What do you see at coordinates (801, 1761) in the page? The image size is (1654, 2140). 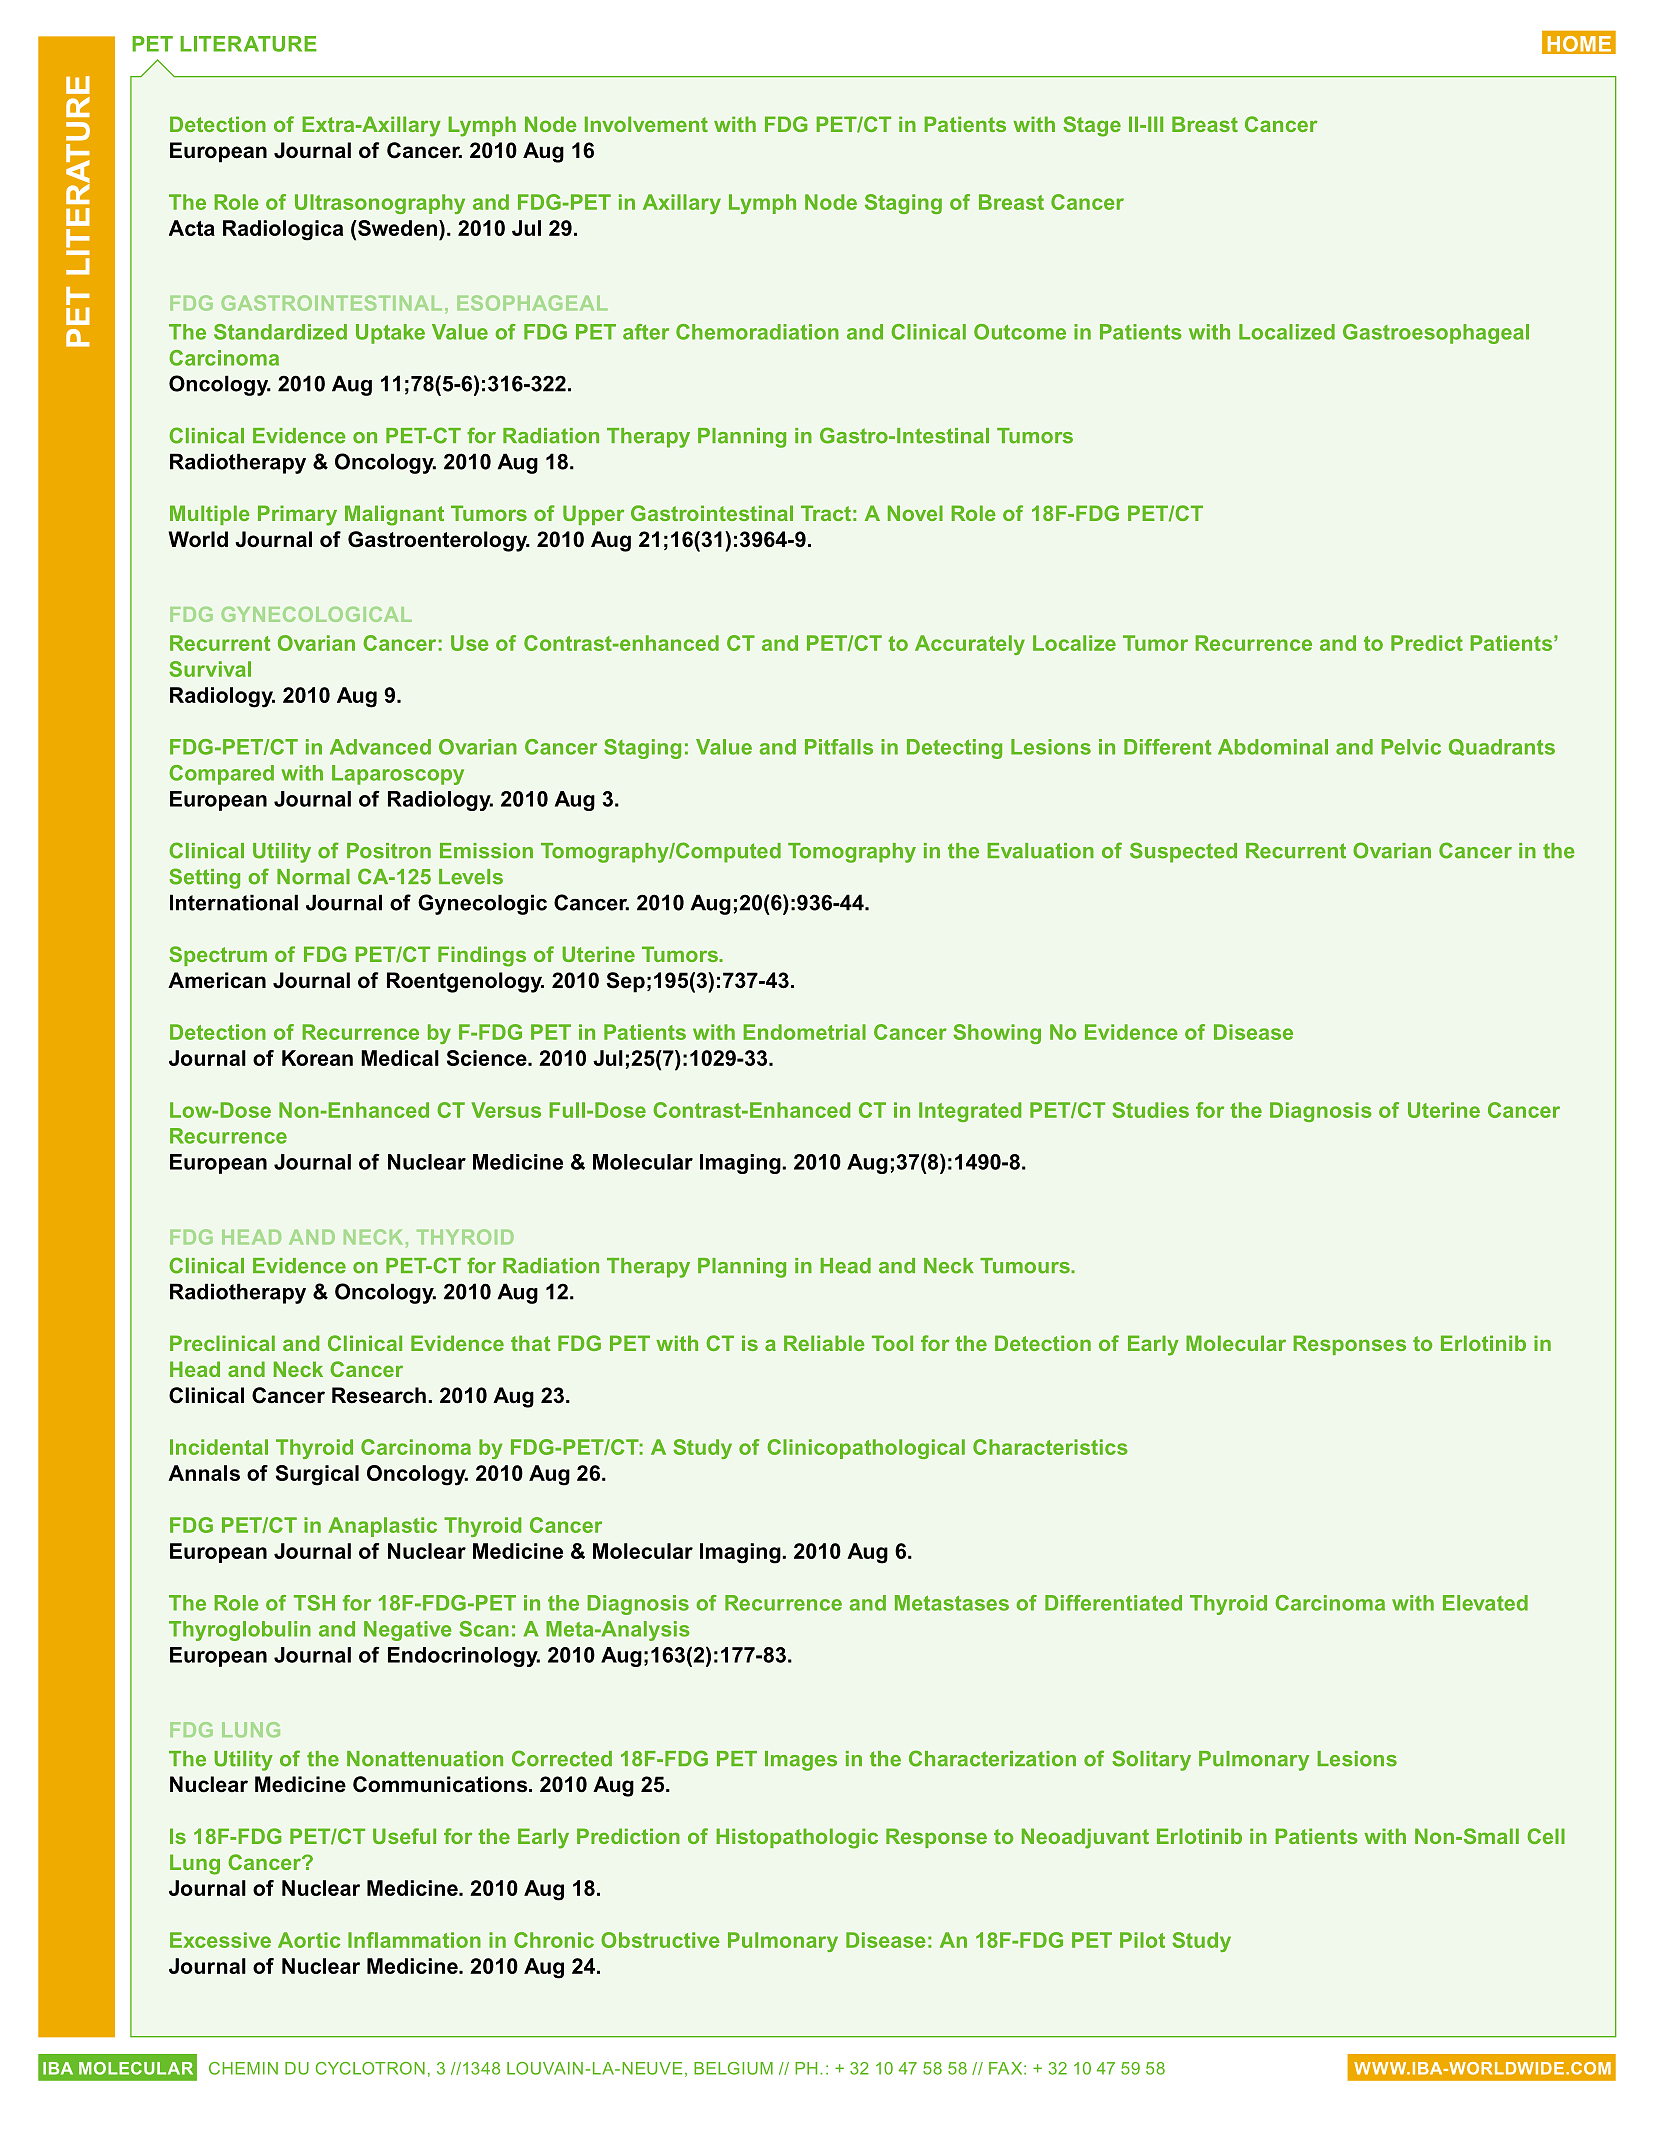 I see `Images` at bounding box center [801, 1761].
